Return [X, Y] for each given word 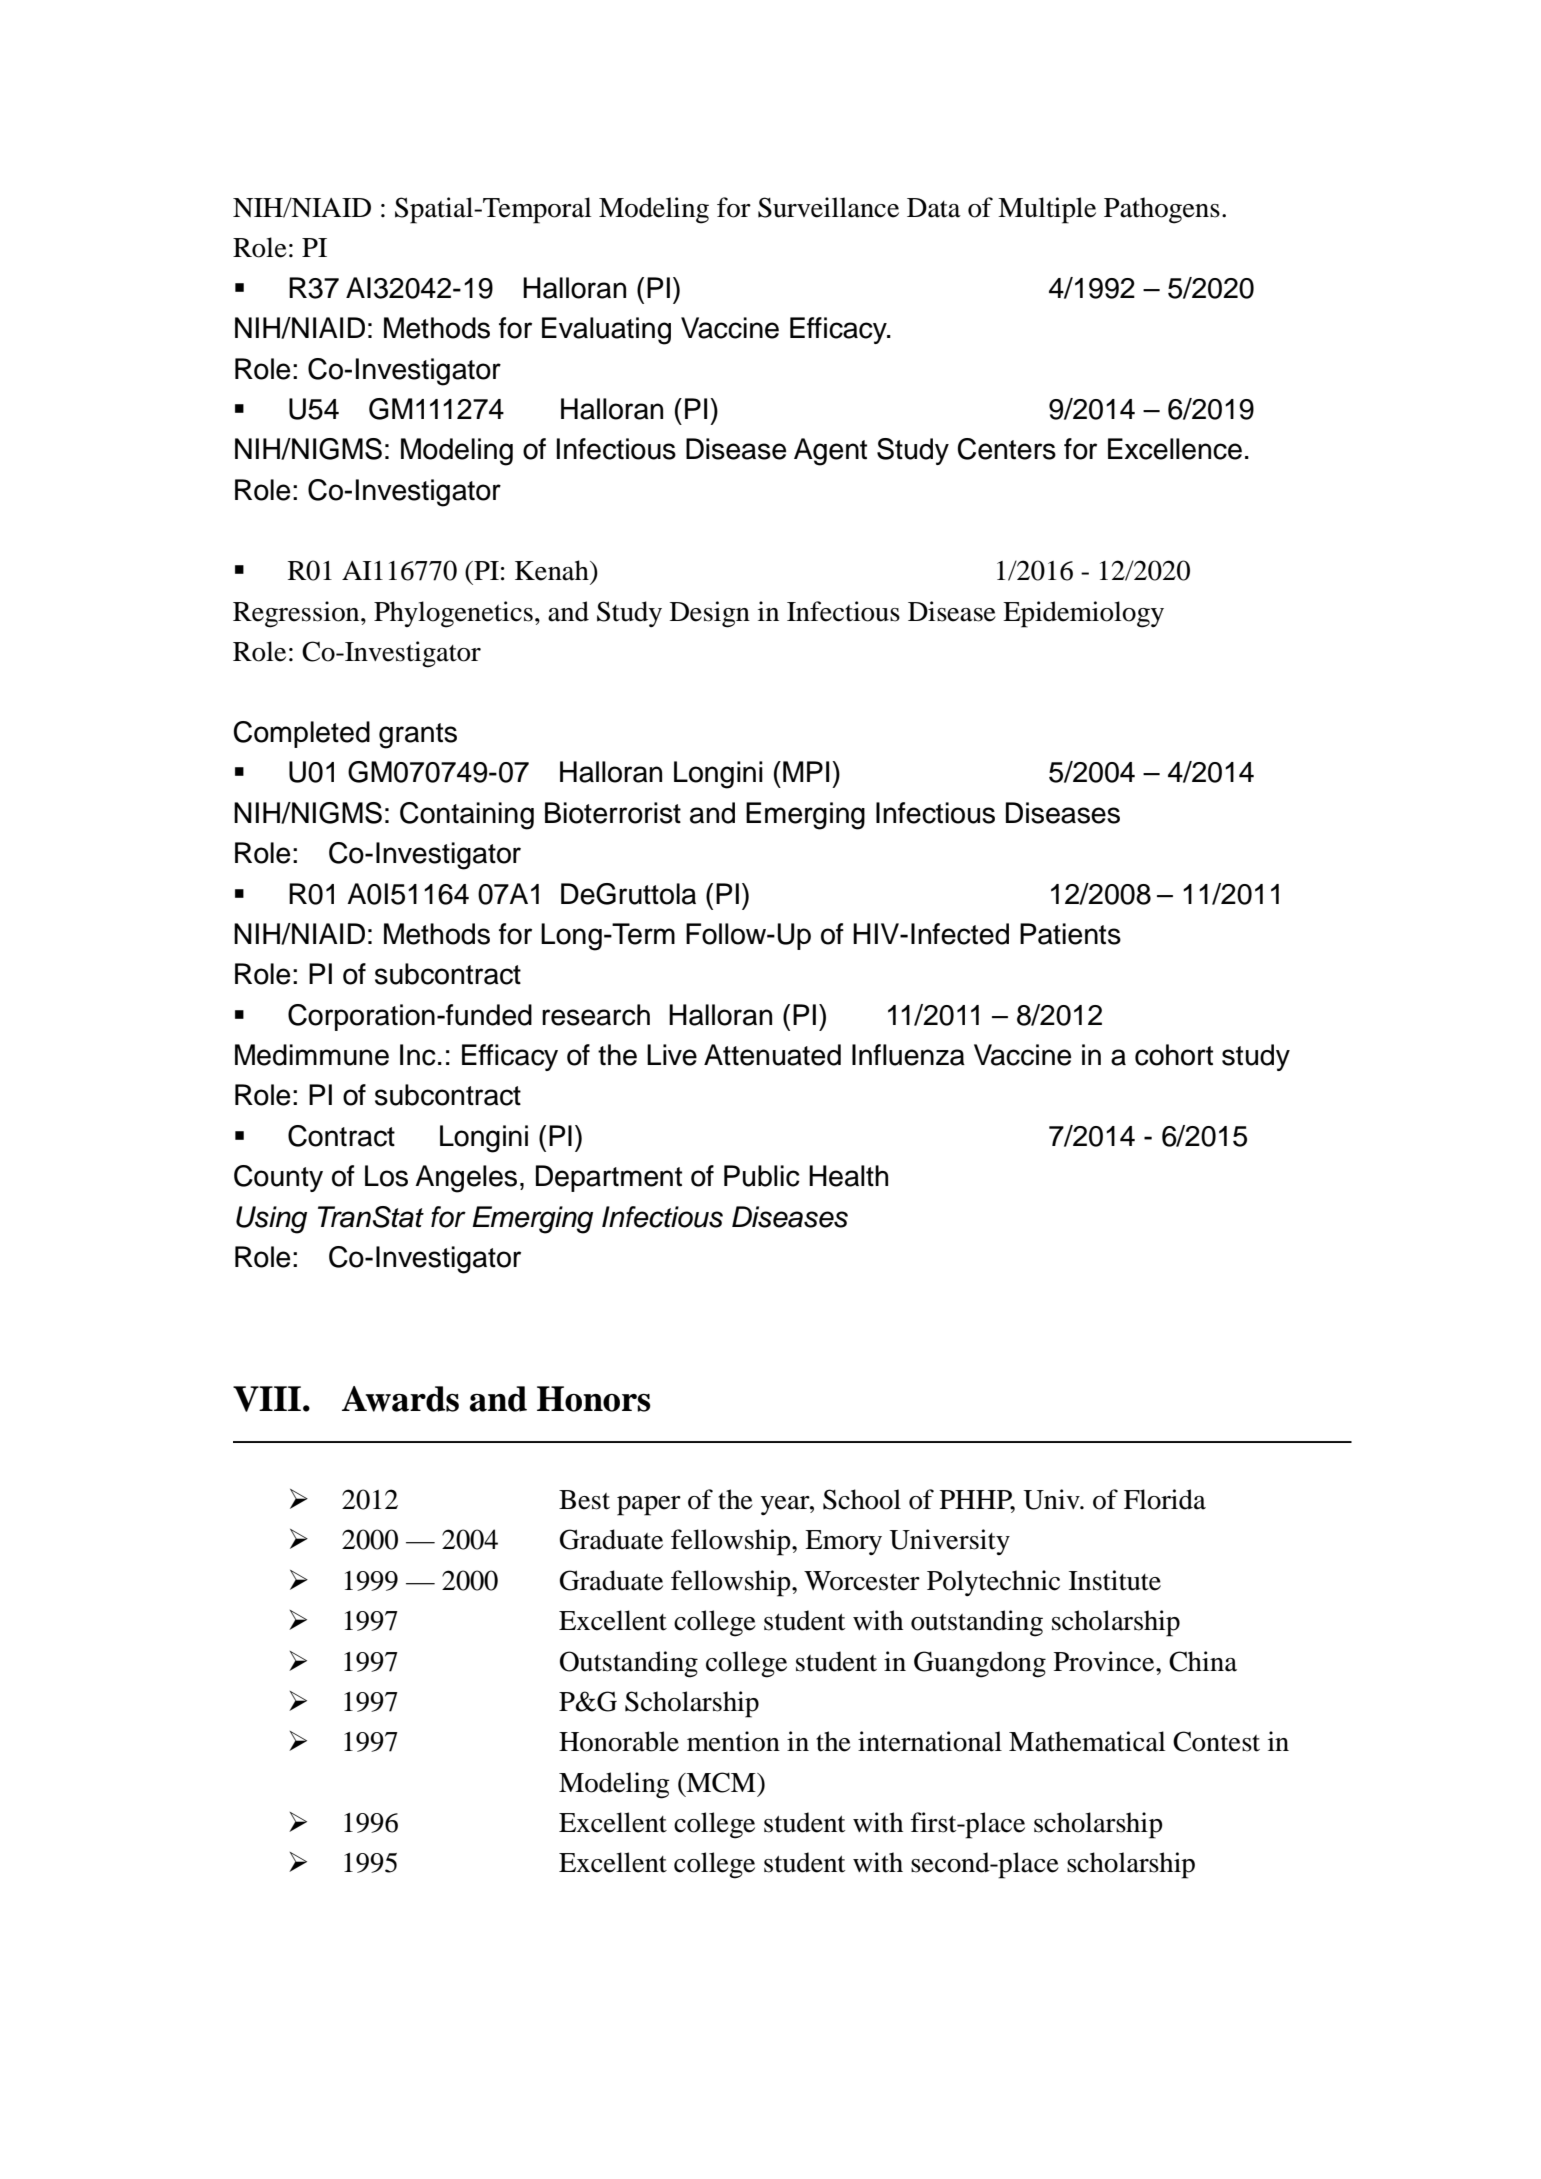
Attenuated [772, 1055]
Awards [400, 1399]
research [596, 1015]
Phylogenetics [453, 614]
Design [710, 614]
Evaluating [606, 331]
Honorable [619, 1741]
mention [733, 1741]
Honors [594, 1399]
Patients [1070, 934]
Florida [1165, 1499]
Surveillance [828, 207]
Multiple [1047, 210]
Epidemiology [1083, 614]
